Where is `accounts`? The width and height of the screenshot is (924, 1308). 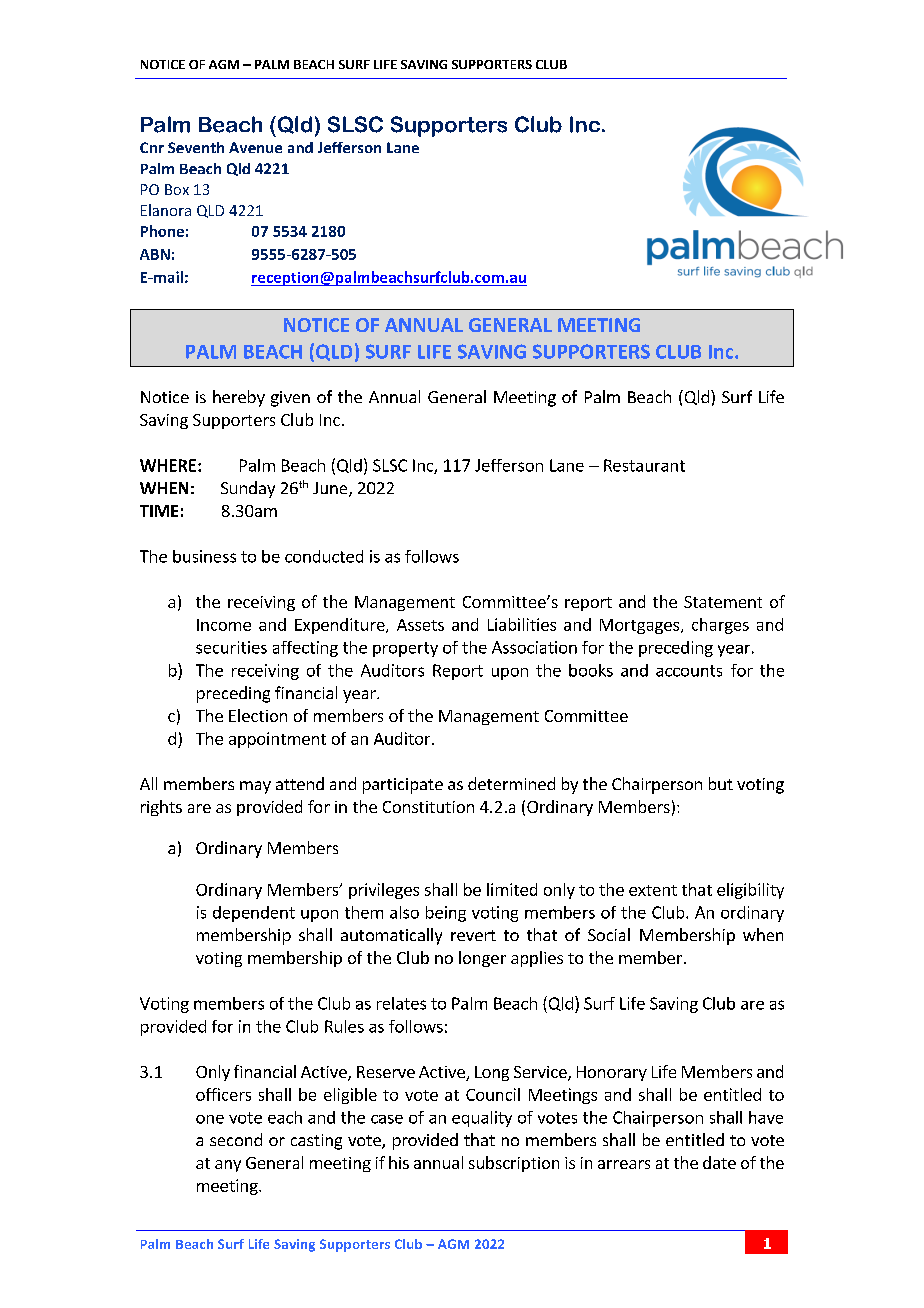
accounts is located at coordinates (689, 671).
